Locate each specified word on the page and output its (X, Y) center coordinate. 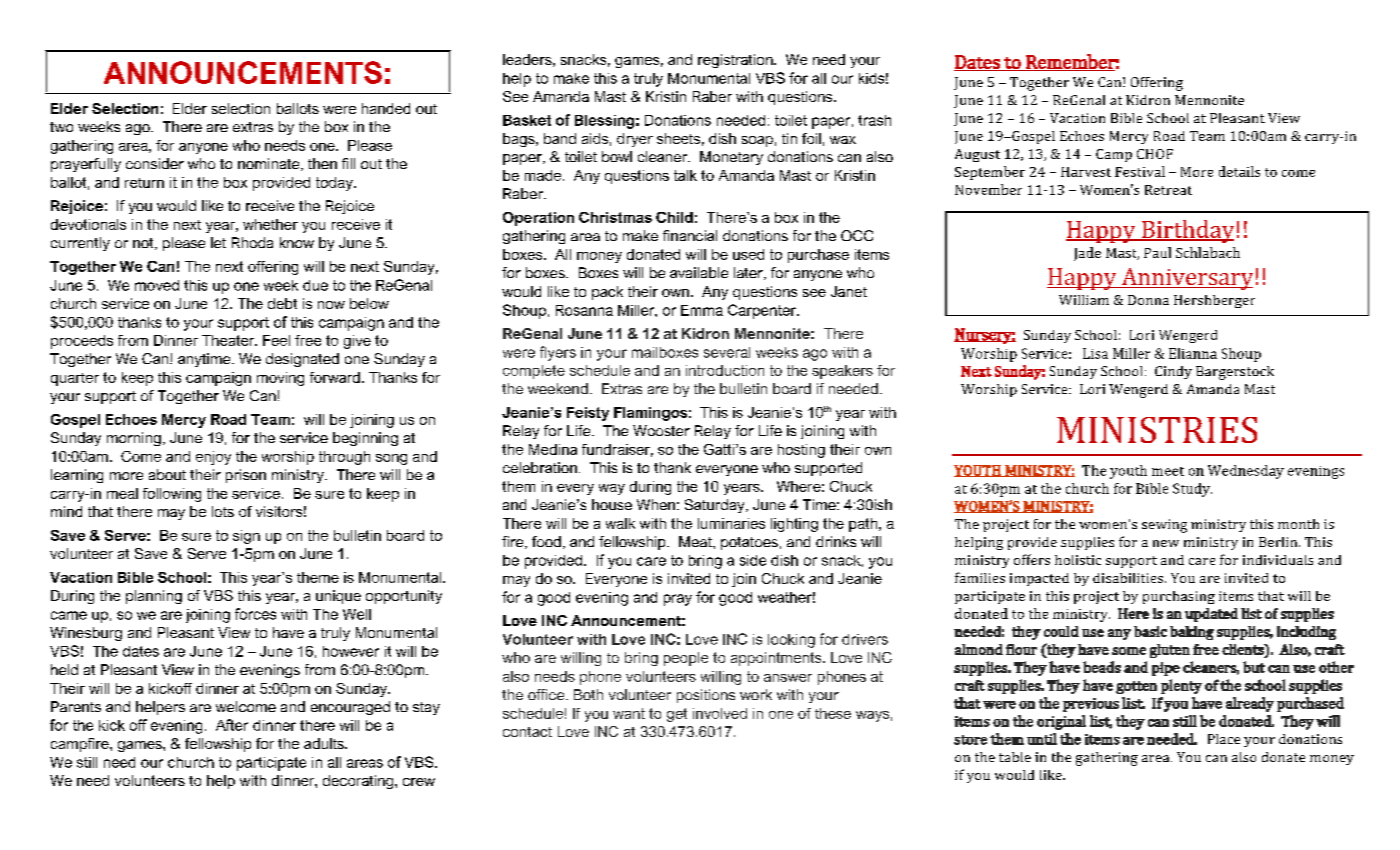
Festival (1140, 171)
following (172, 495)
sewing (1164, 526)
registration (736, 61)
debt (282, 303)
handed (386, 108)
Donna (1148, 300)
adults (325, 743)
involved (720, 713)
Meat (696, 541)
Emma (702, 310)
